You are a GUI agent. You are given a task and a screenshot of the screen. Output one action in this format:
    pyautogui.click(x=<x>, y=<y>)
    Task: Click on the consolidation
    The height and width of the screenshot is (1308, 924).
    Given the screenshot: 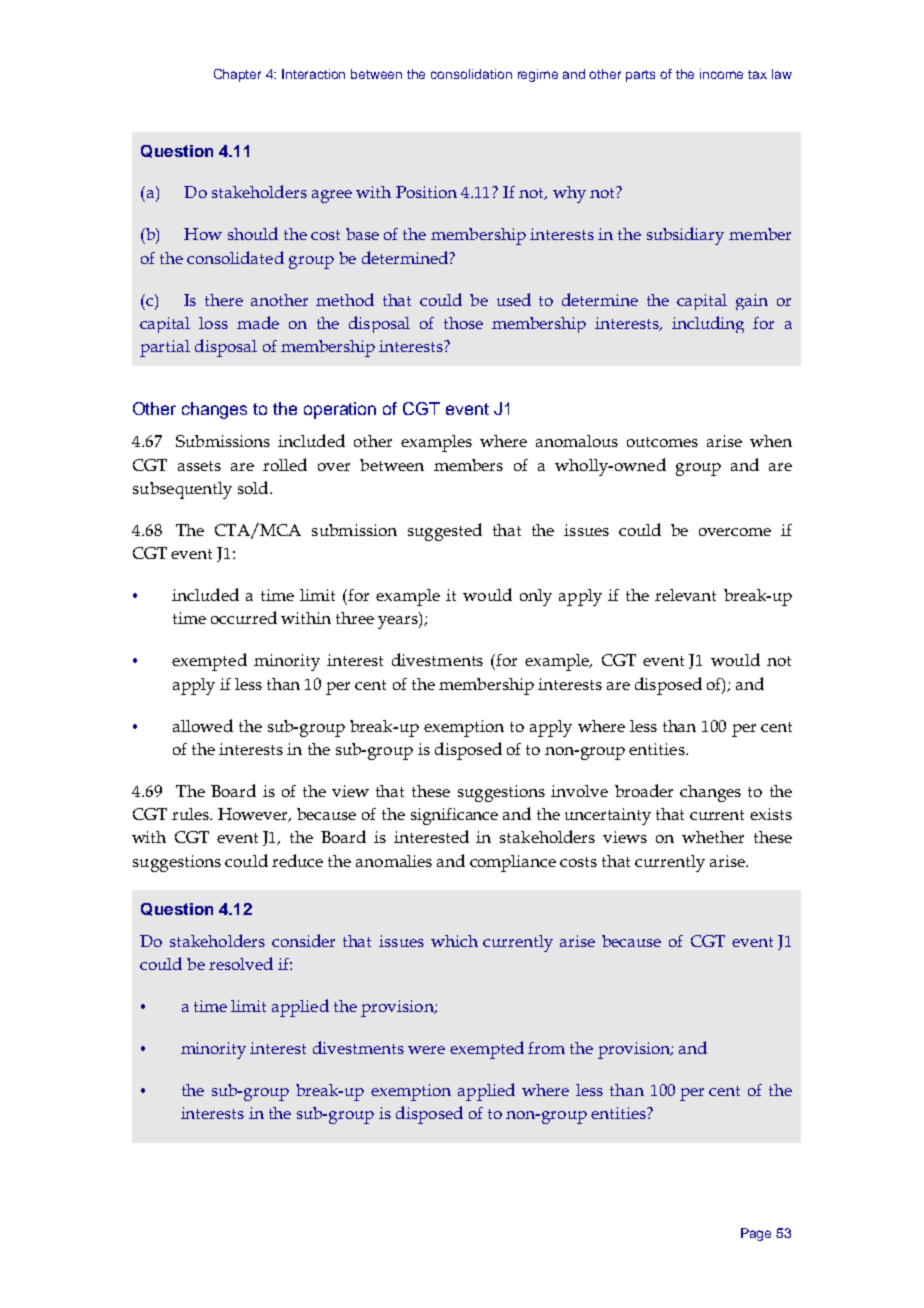 What is the action you would take?
    pyautogui.click(x=471, y=74)
